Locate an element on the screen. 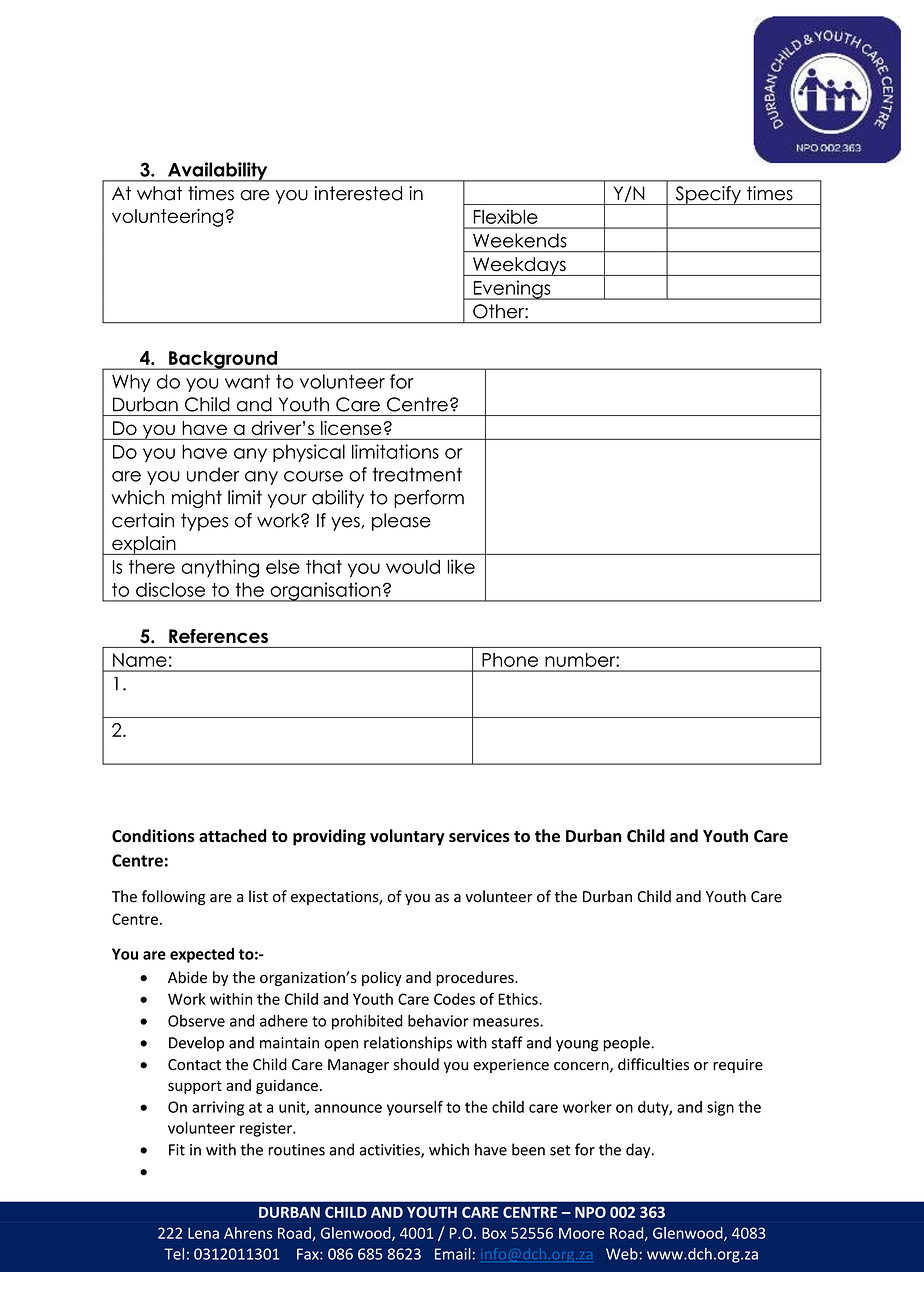  under is located at coordinates (213, 474).
